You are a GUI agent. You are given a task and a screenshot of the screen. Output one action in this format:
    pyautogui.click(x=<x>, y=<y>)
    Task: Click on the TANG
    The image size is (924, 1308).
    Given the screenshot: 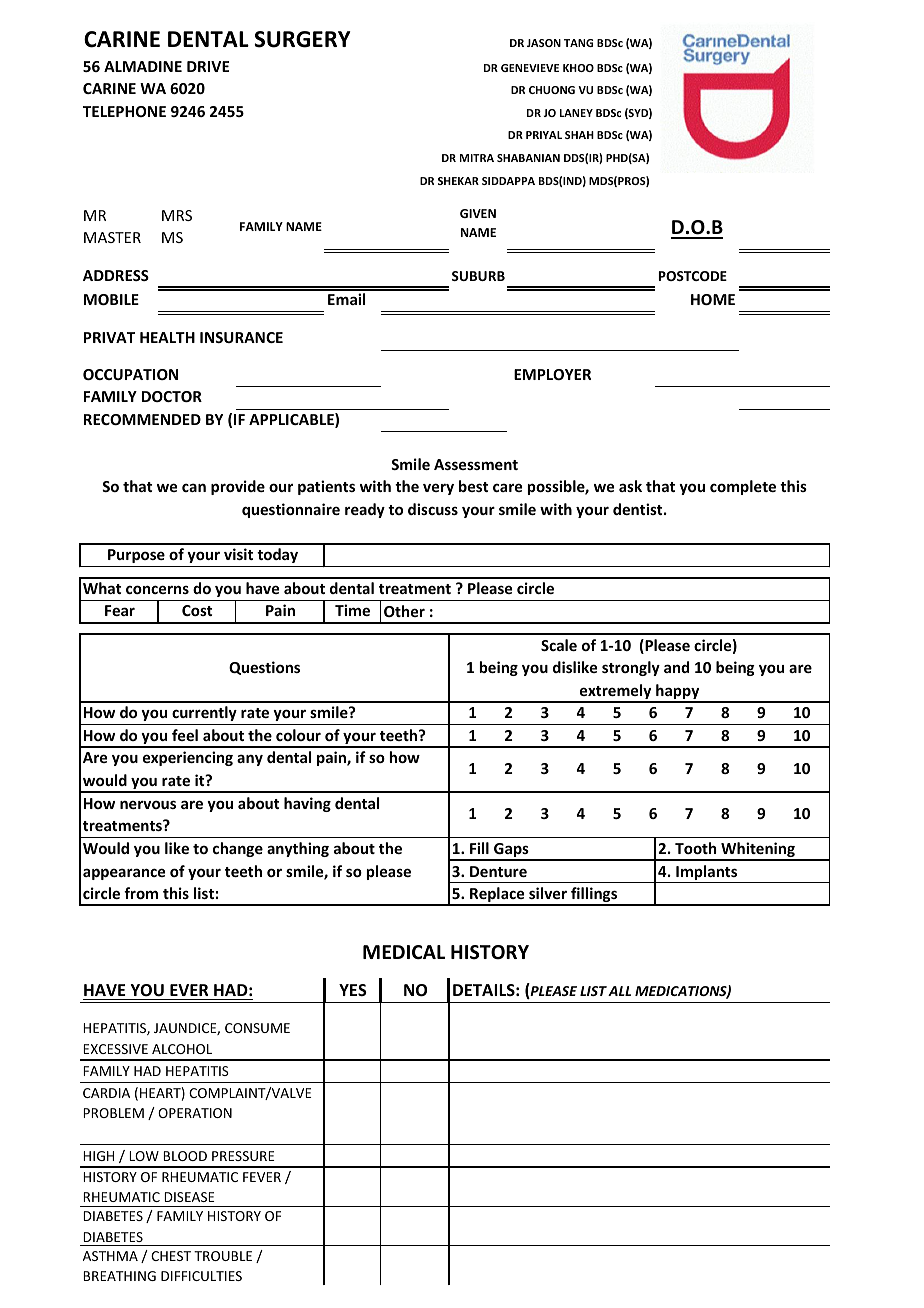 What is the action you would take?
    pyautogui.click(x=578, y=43)
